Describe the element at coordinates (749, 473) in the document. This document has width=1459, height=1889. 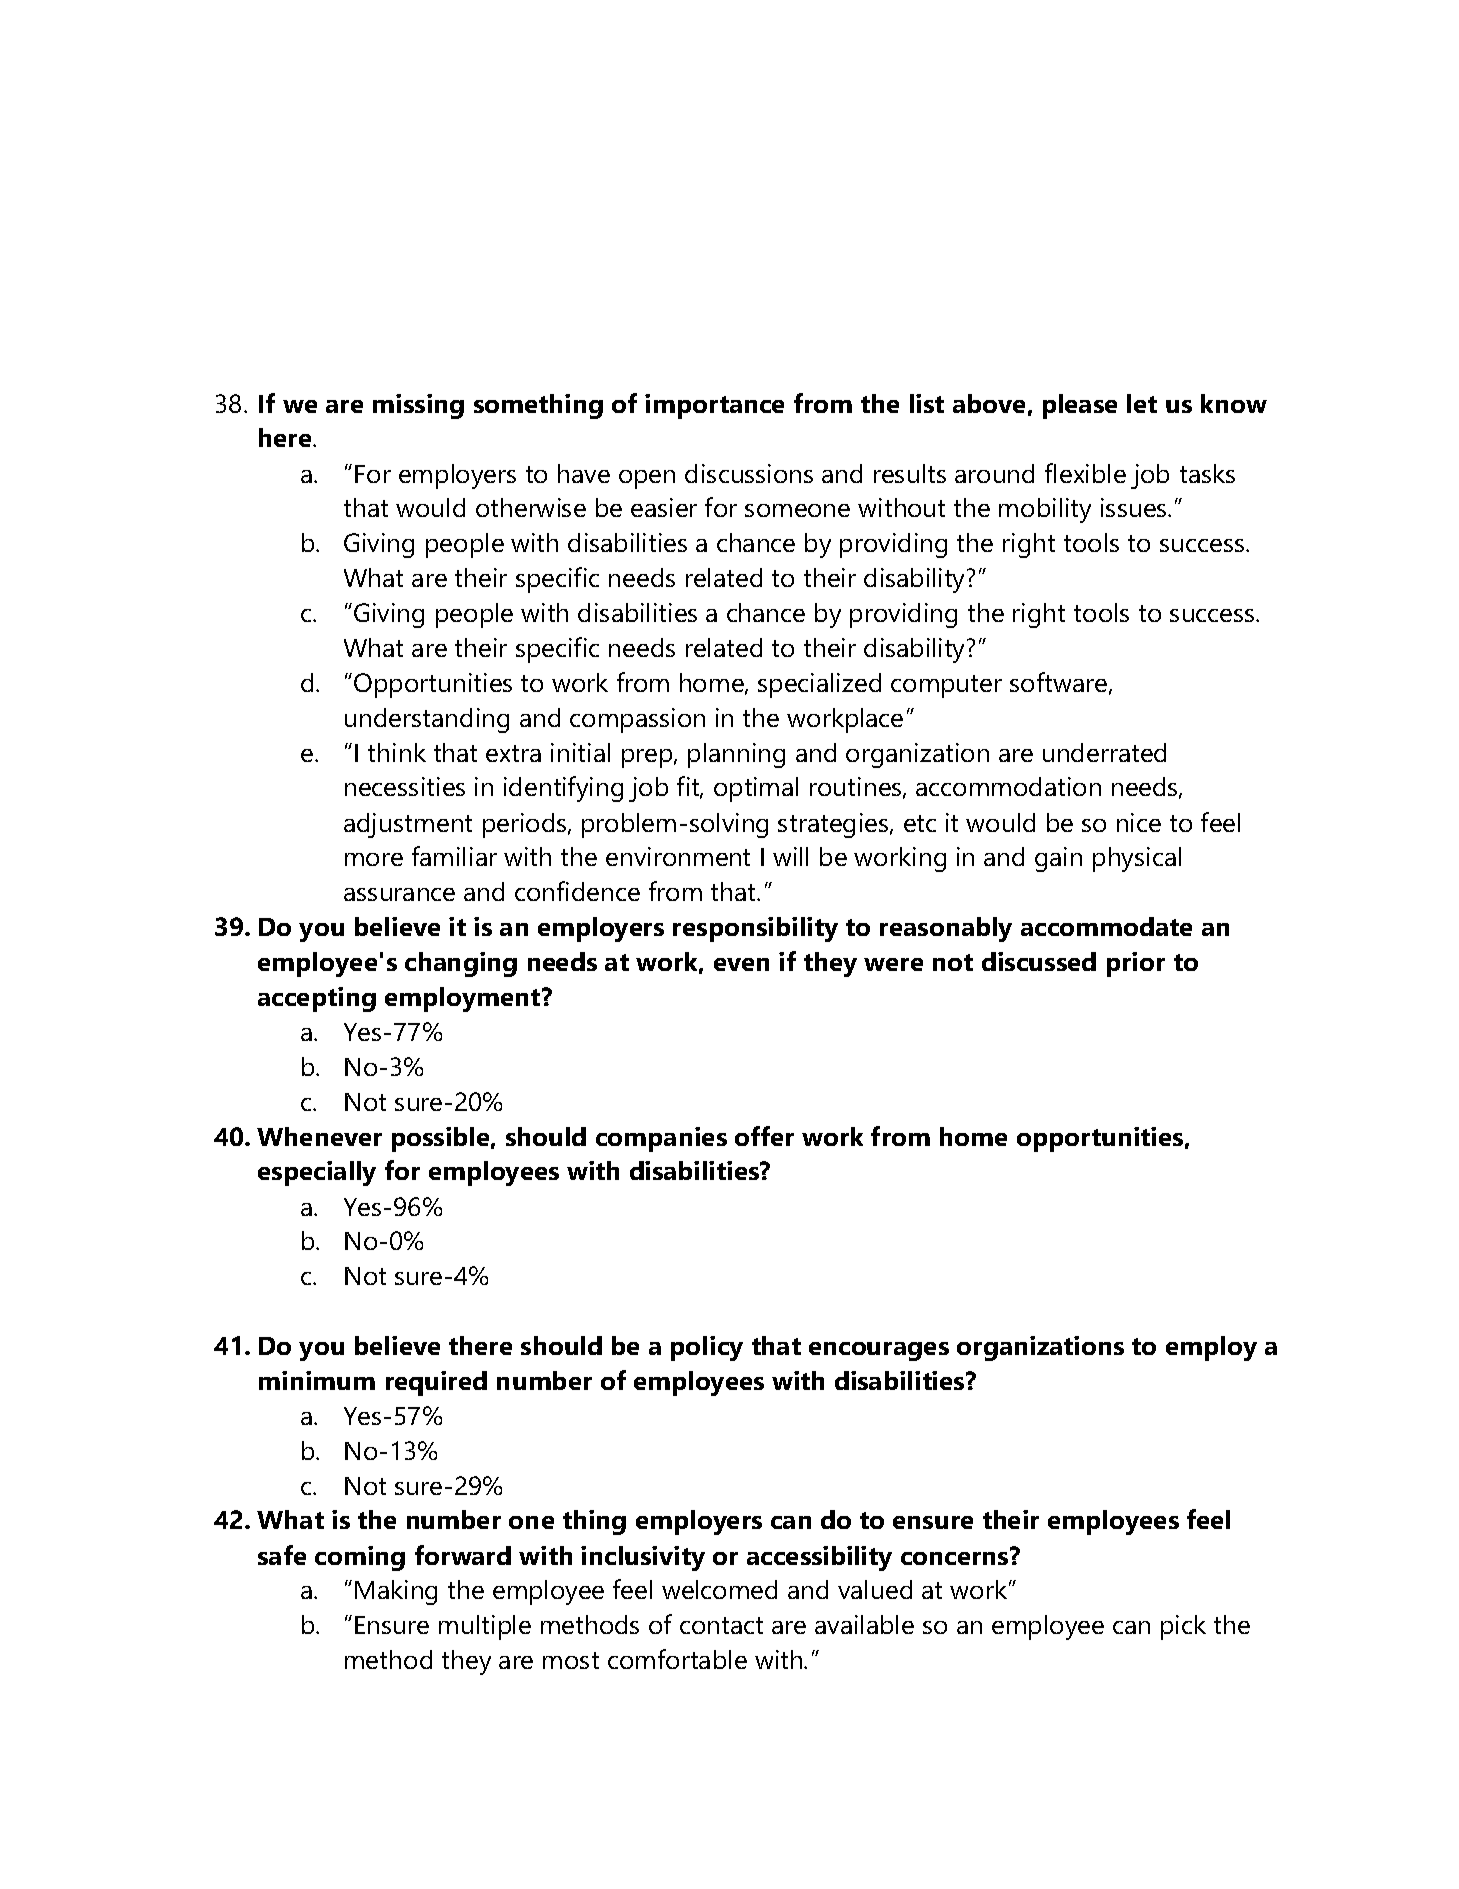
I see `discussions` at that location.
